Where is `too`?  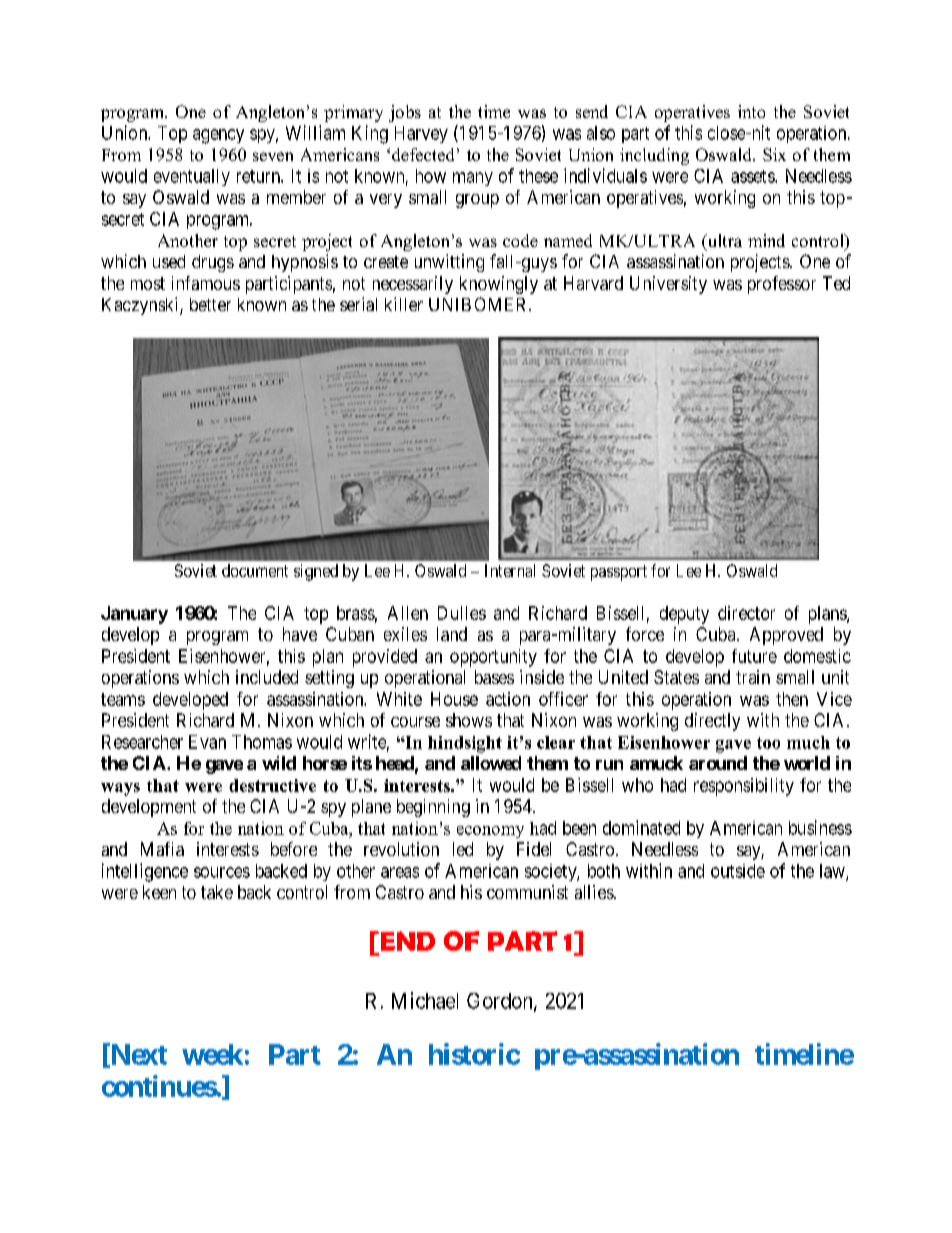
too is located at coordinates (768, 743).
